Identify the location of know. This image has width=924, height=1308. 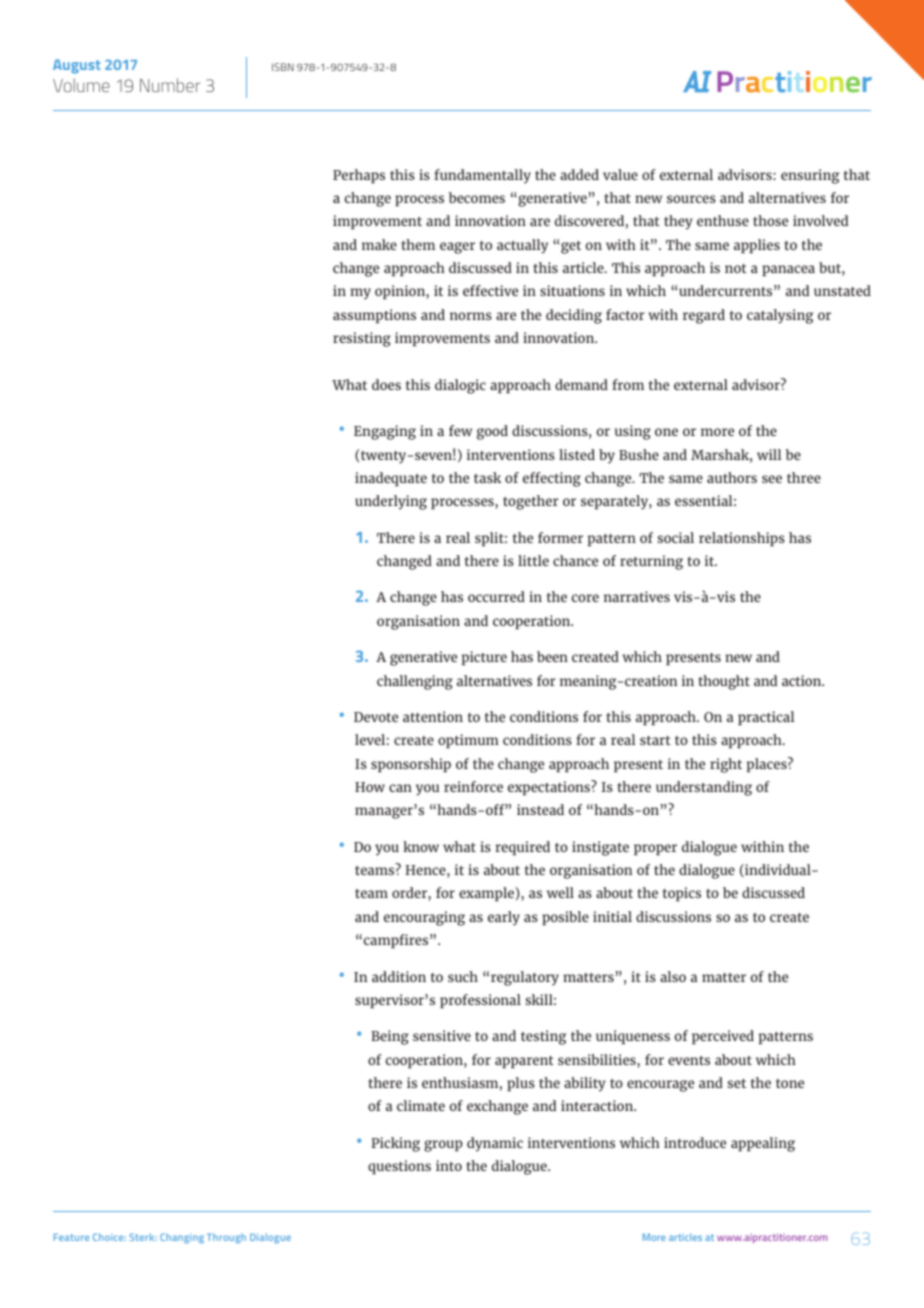
(421, 846).
